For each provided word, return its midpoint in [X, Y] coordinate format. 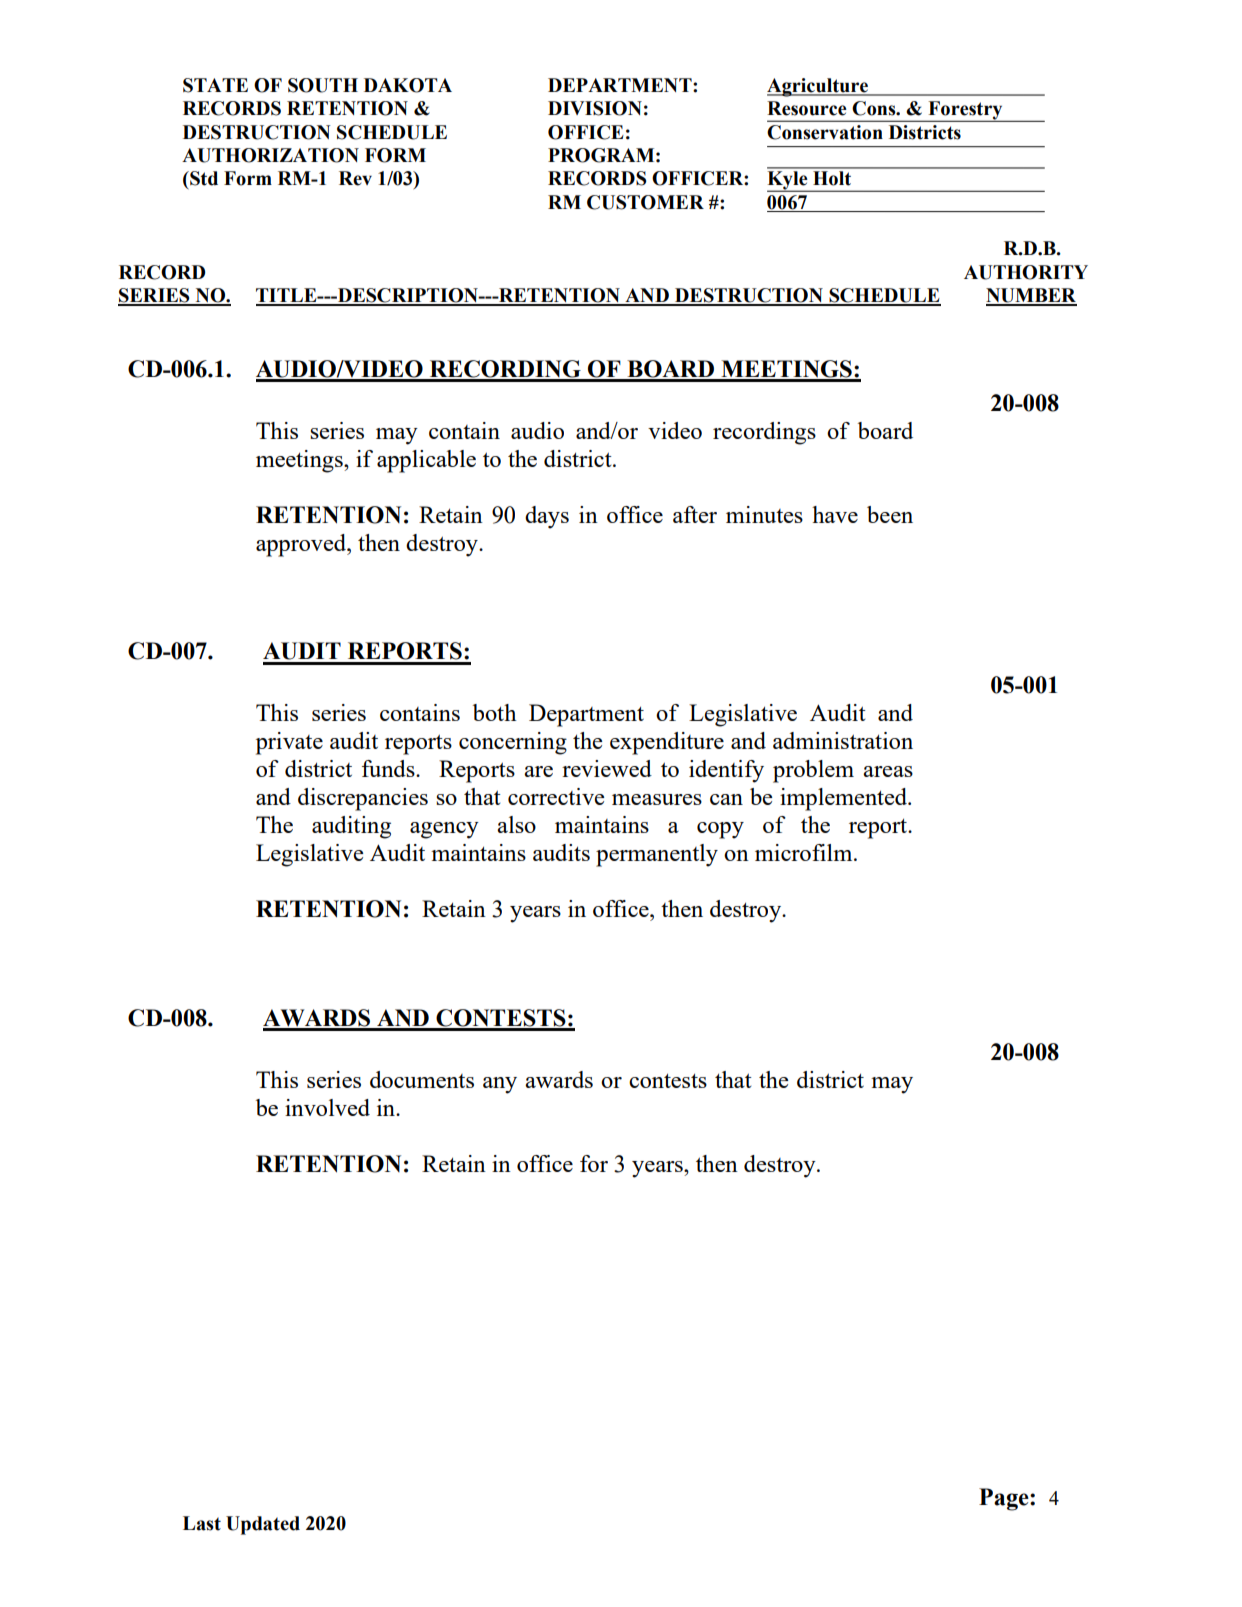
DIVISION [595, 108]
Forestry [965, 111]
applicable [426, 461]
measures [657, 799]
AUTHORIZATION [270, 155]
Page [1005, 1499]
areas [888, 771]
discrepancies [363, 799]
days [547, 517]
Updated [263, 1525]
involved [327, 1107]
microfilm [805, 852]
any [500, 1085]
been [890, 514]
